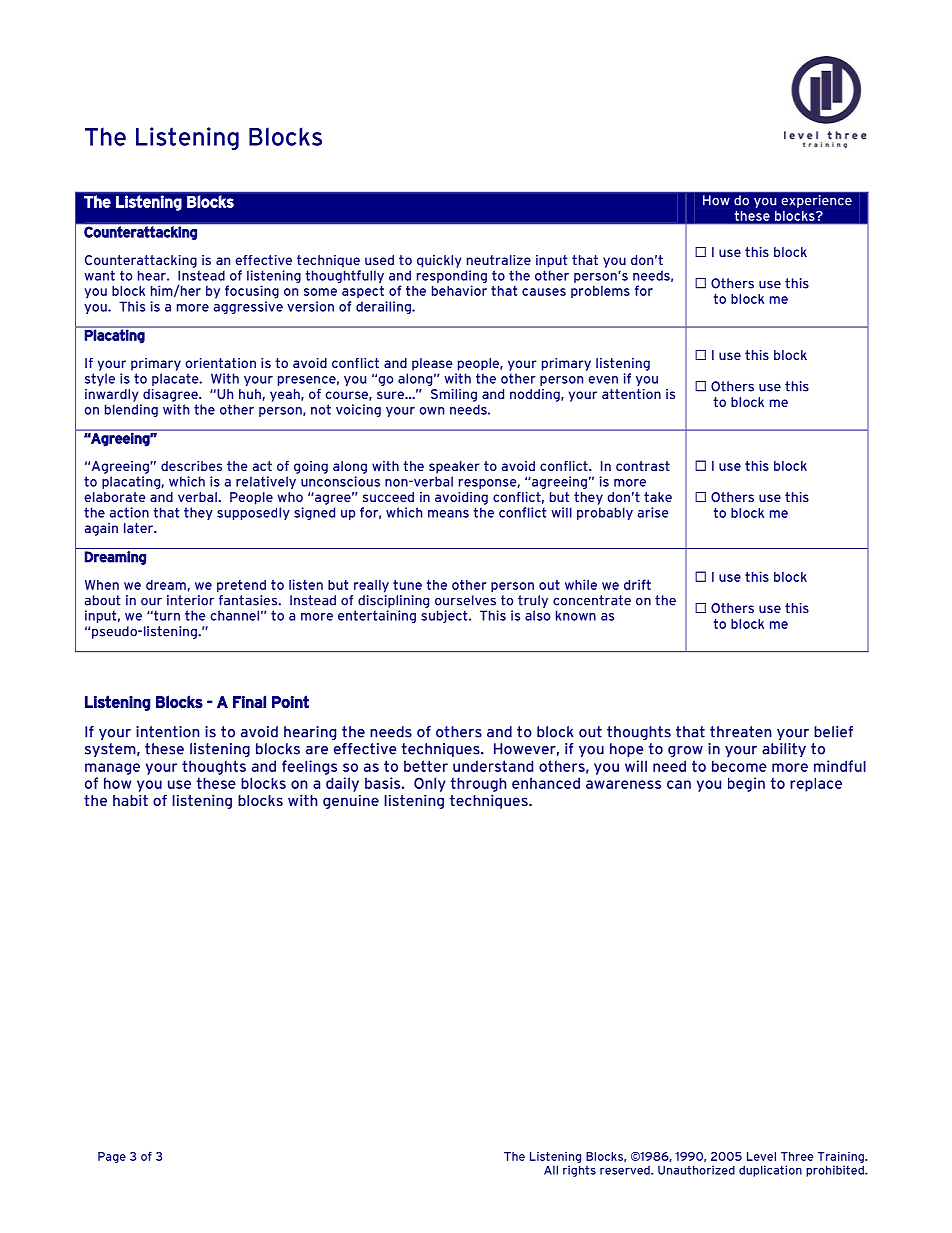  What do you see at coordinates (465, 600) in the screenshot?
I see `ourselves` at bounding box center [465, 600].
